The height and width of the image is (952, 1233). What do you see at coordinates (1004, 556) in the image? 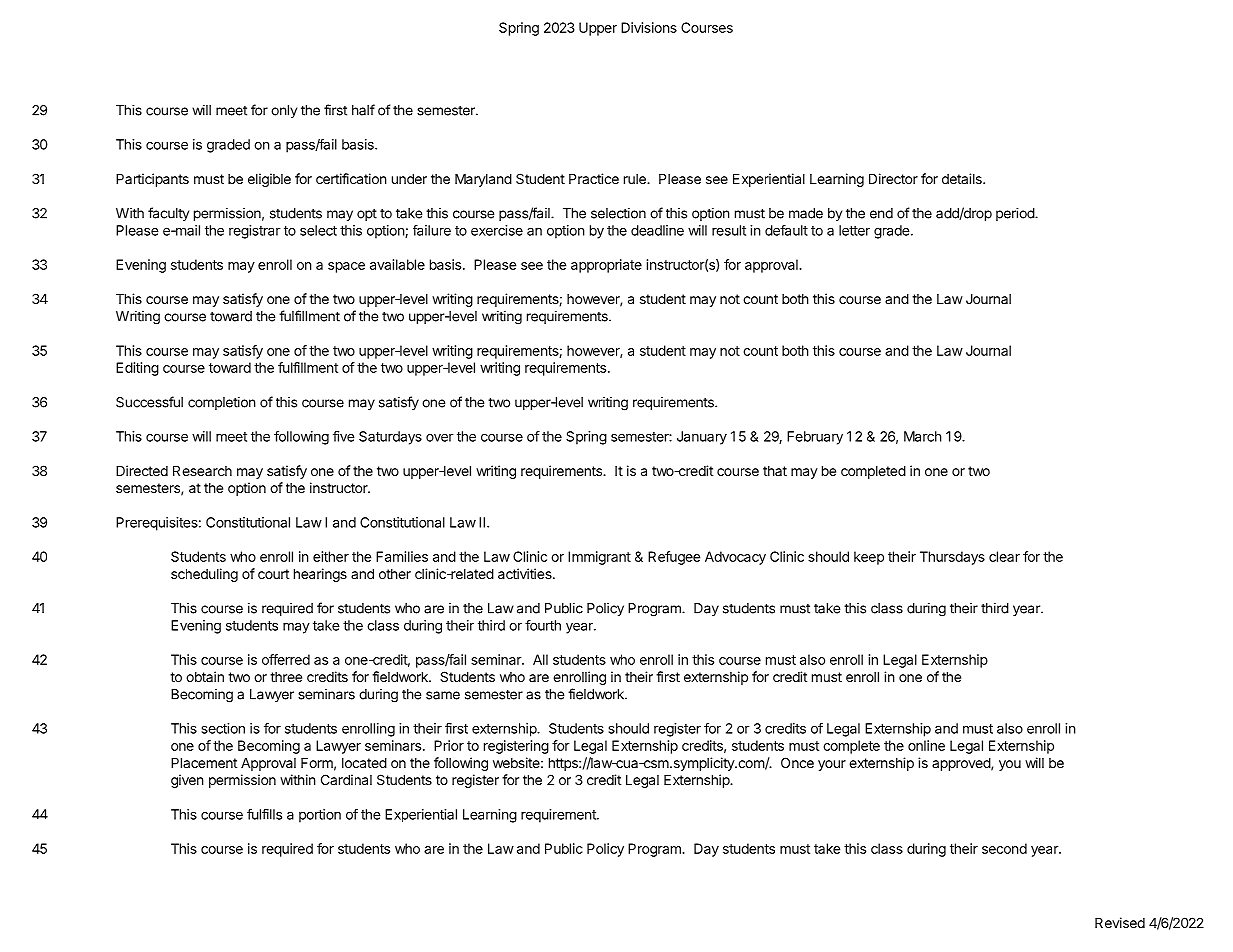
I see `clear` at bounding box center [1004, 556].
